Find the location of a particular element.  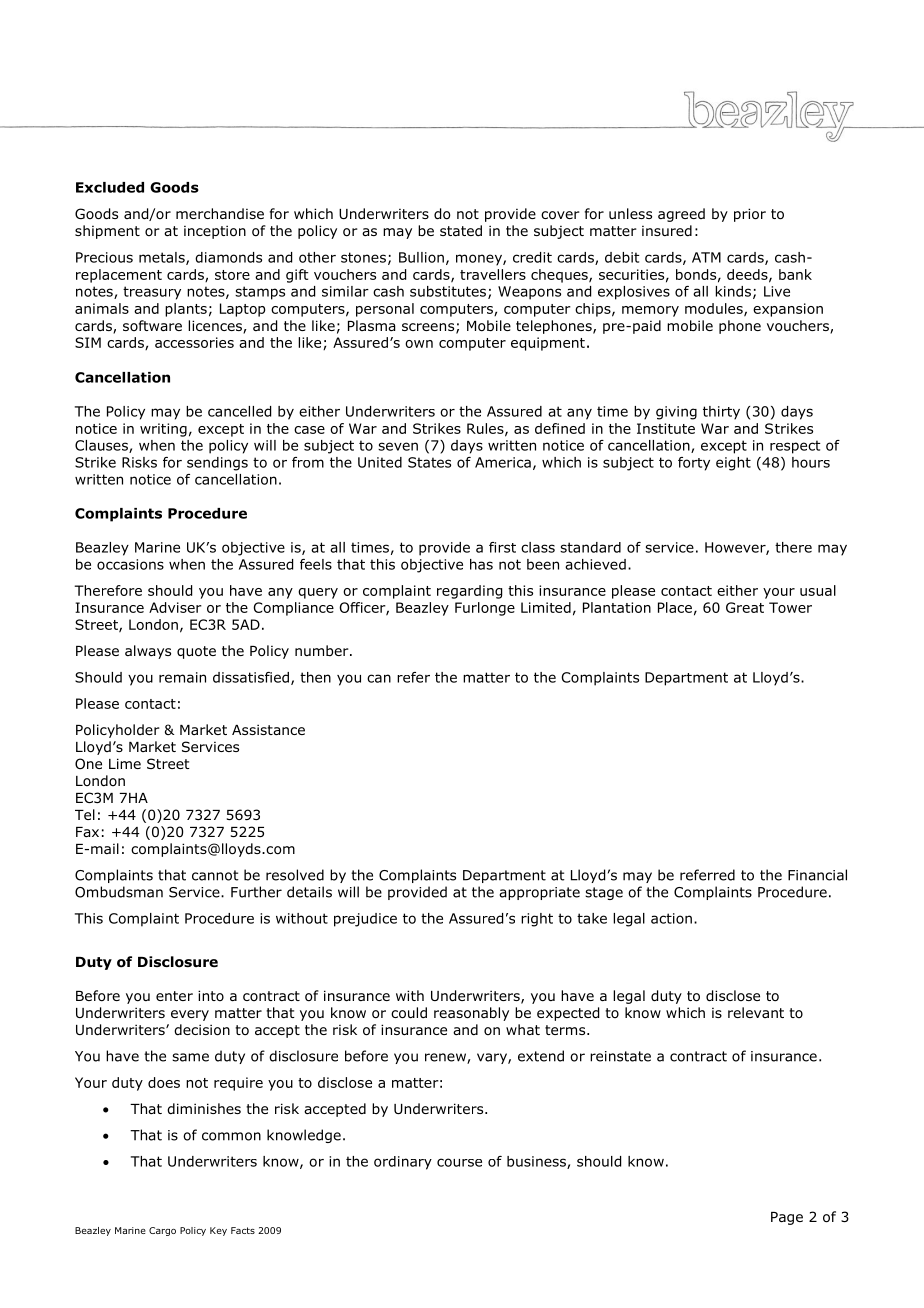

course is located at coordinates (459, 1162).
